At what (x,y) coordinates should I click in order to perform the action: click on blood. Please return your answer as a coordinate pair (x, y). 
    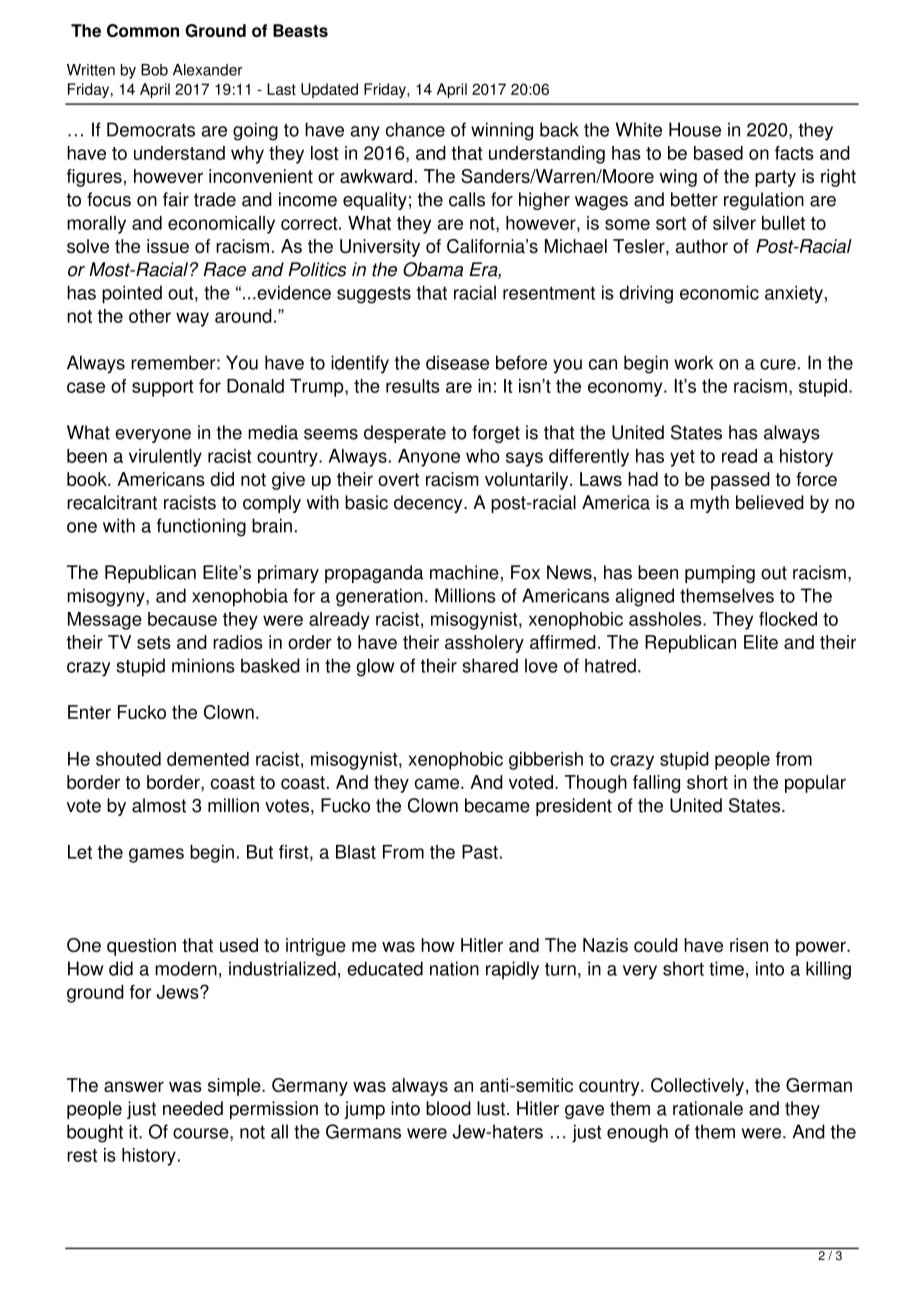
    Looking at the image, I should click on (448, 1108).
